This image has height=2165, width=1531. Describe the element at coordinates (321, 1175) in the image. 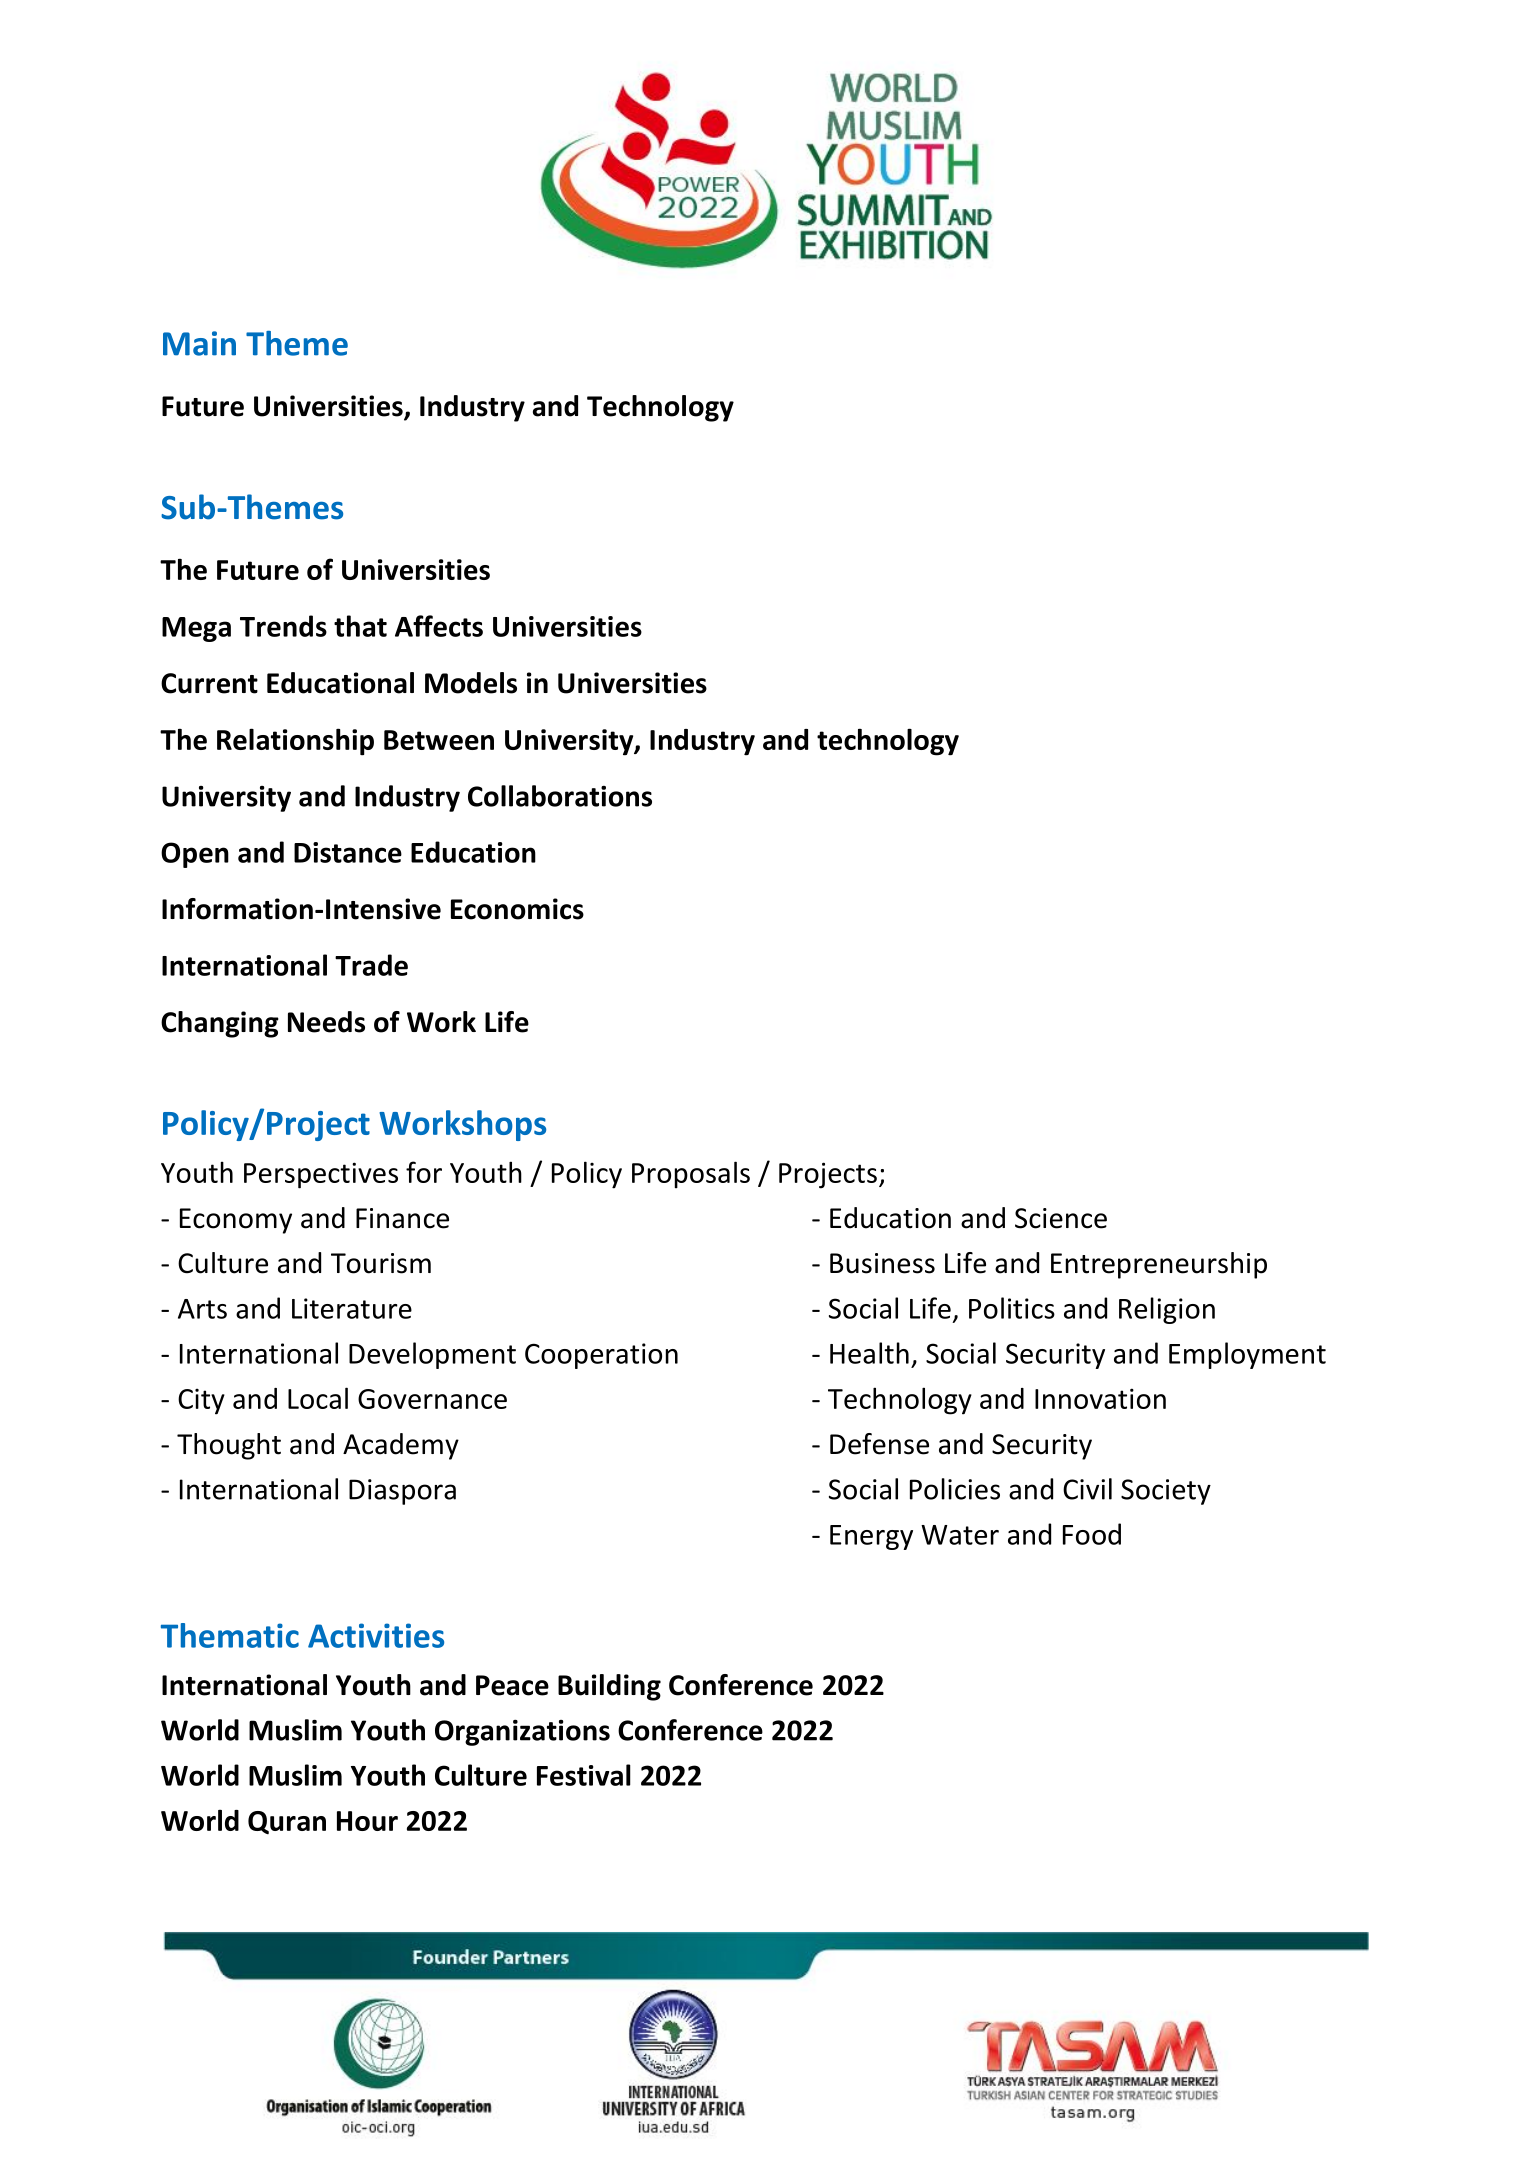

I see `Perspectives` at that location.
